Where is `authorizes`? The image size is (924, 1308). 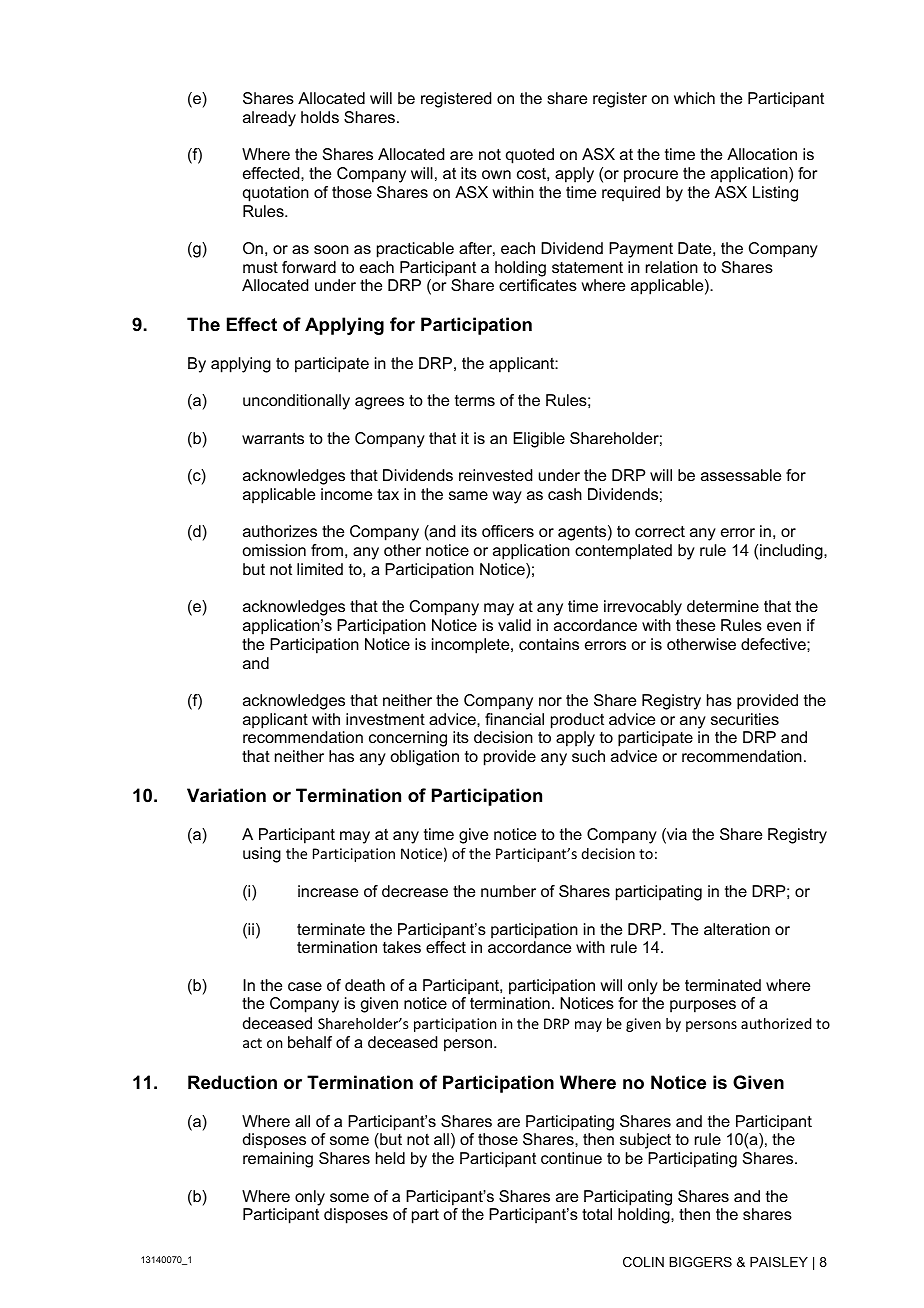
authorizes is located at coordinates (280, 531).
